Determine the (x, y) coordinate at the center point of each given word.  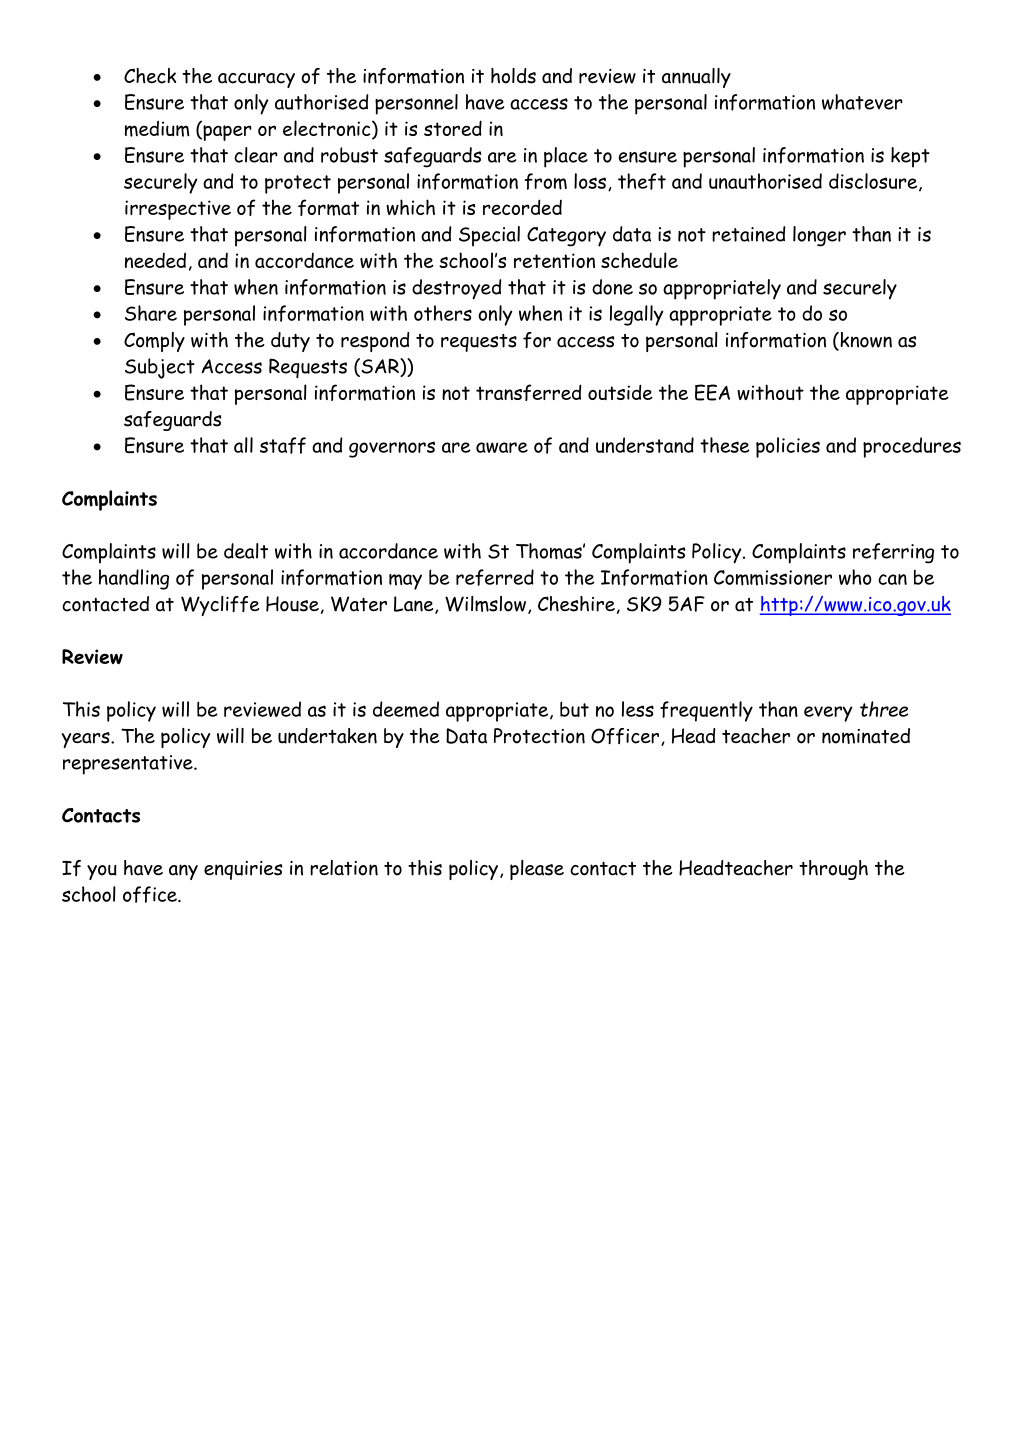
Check (150, 76)
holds (513, 76)
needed (155, 260)
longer (819, 236)
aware (502, 447)
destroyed (457, 289)
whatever (862, 102)
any (183, 872)
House (292, 604)
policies (788, 447)
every (828, 714)
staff (283, 445)
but (574, 709)
